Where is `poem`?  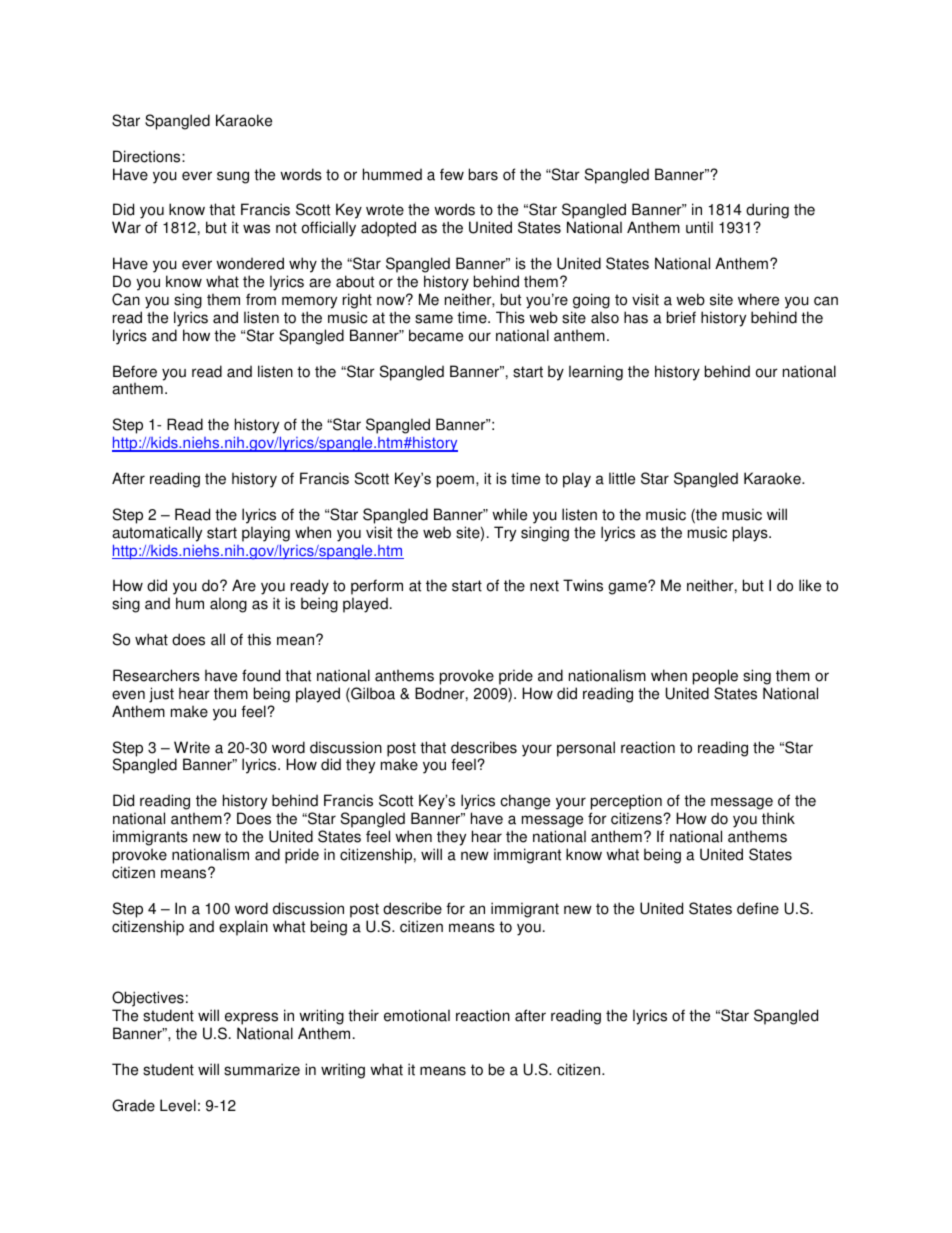
poem is located at coordinates (455, 481).
